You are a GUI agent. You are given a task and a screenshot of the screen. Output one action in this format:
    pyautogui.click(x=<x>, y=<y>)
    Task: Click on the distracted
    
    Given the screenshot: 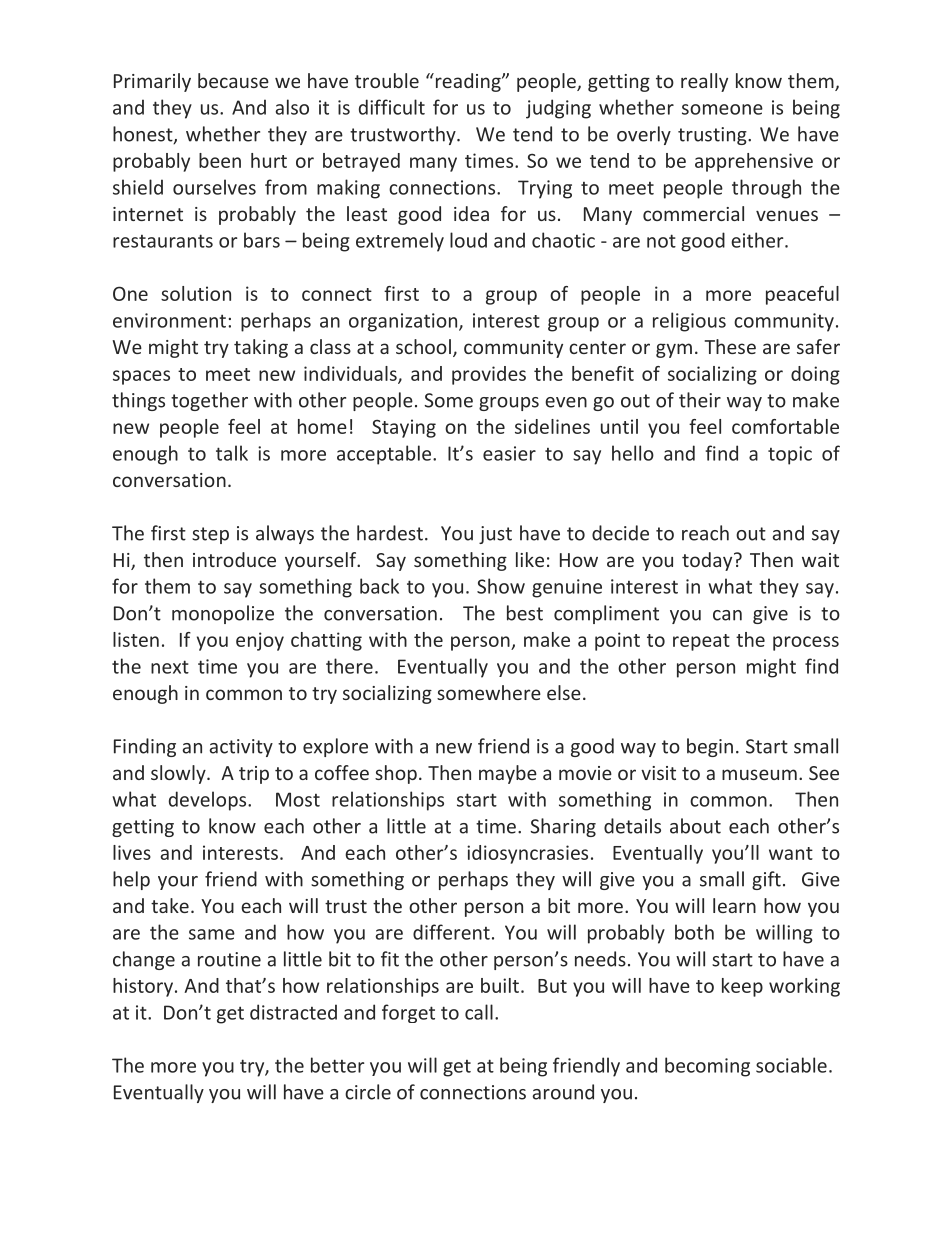 What is the action you would take?
    pyautogui.click(x=293, y=1012)
